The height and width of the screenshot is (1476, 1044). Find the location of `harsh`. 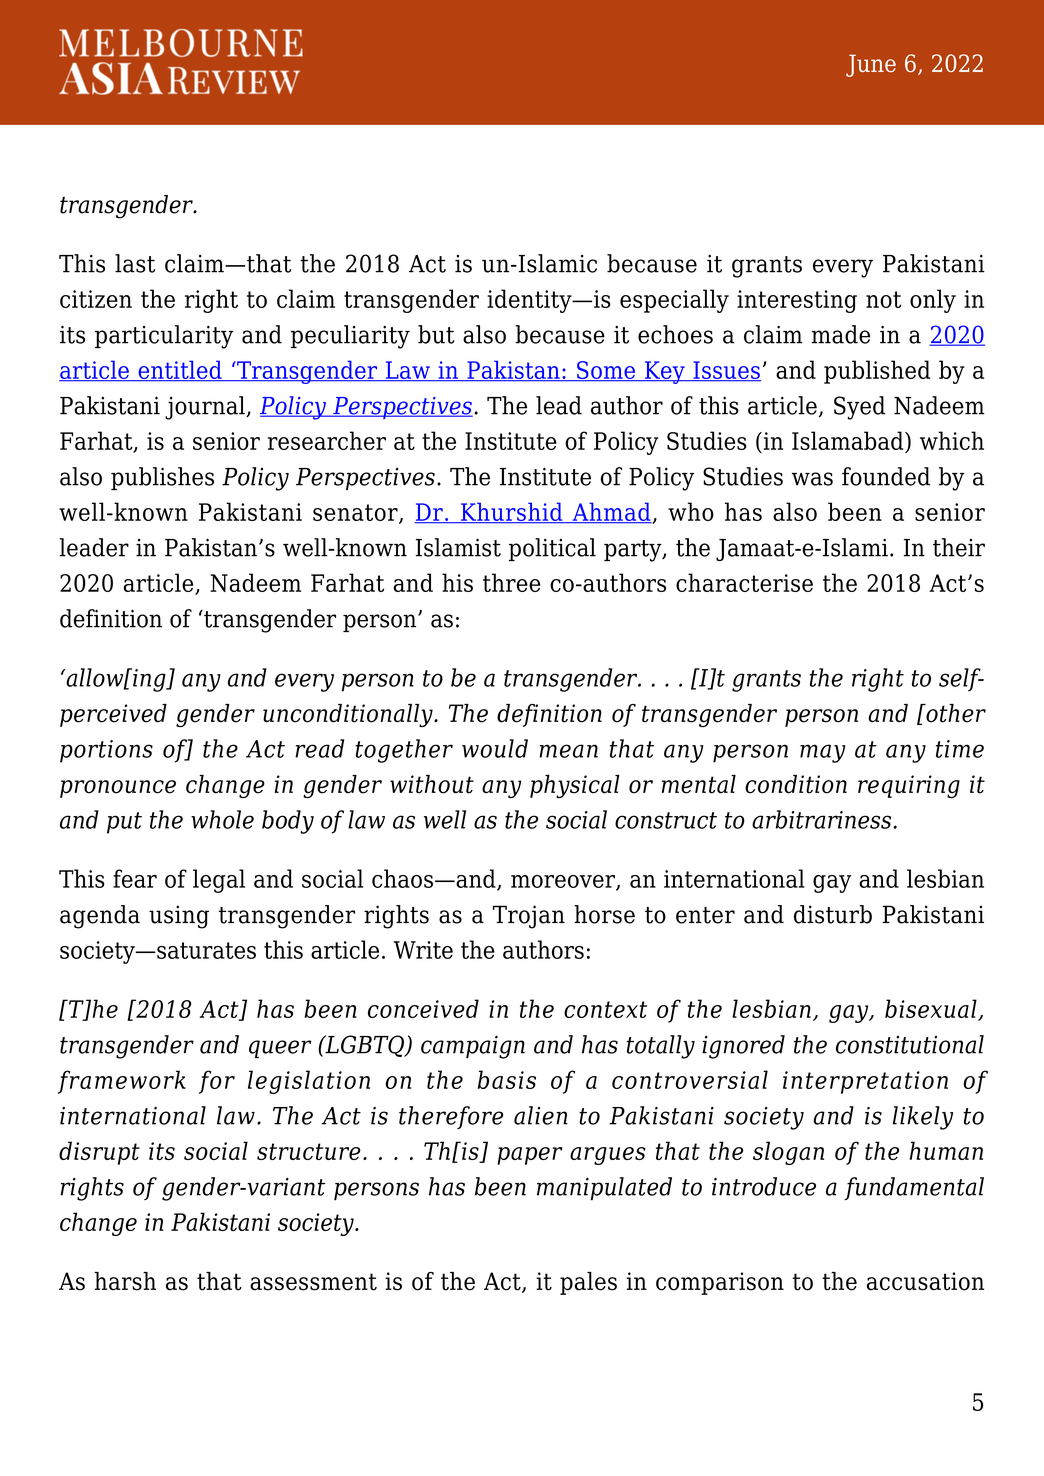

harsh is located at coordinates (125, 1281).
